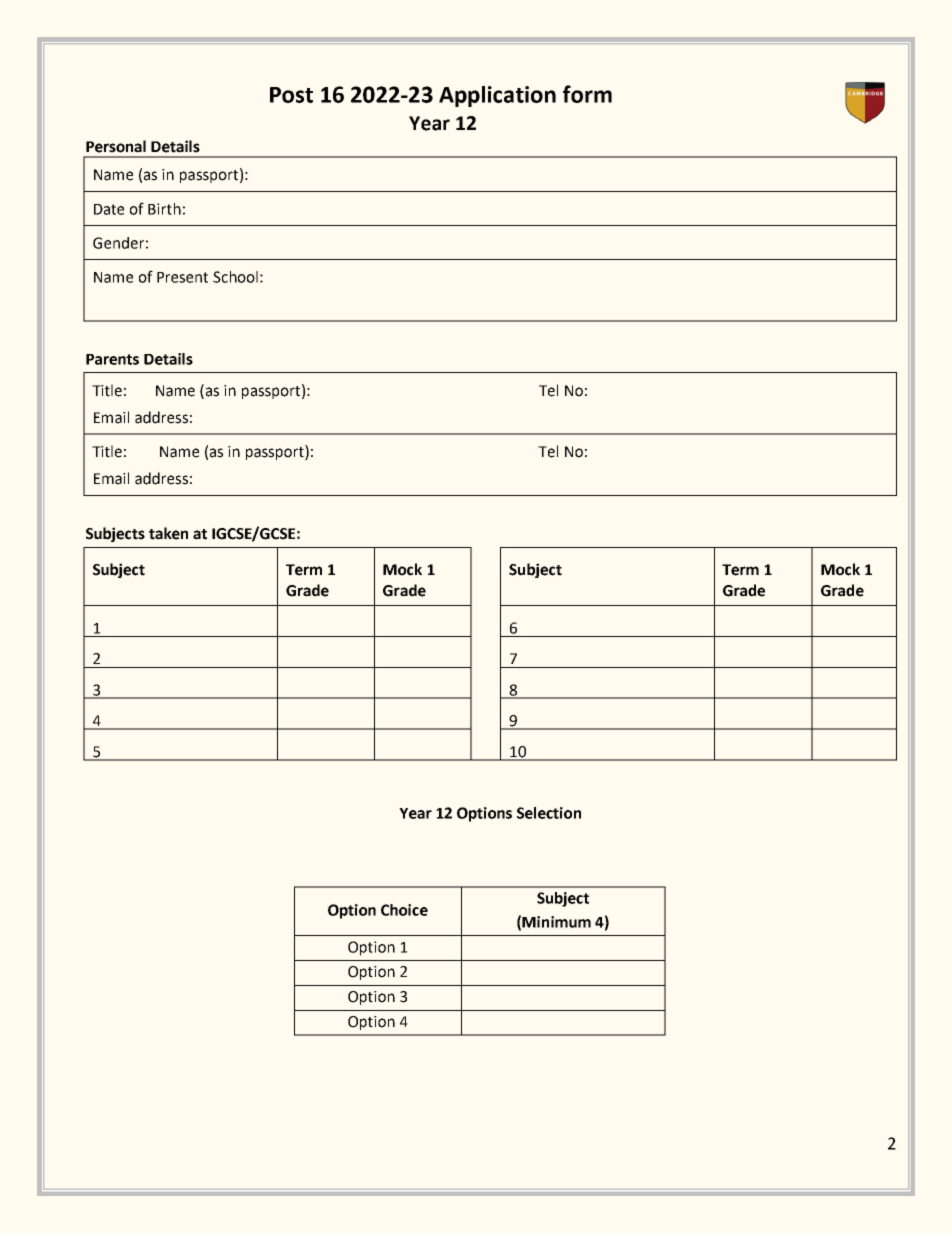  I want to click on Application, so click(497, 96).
